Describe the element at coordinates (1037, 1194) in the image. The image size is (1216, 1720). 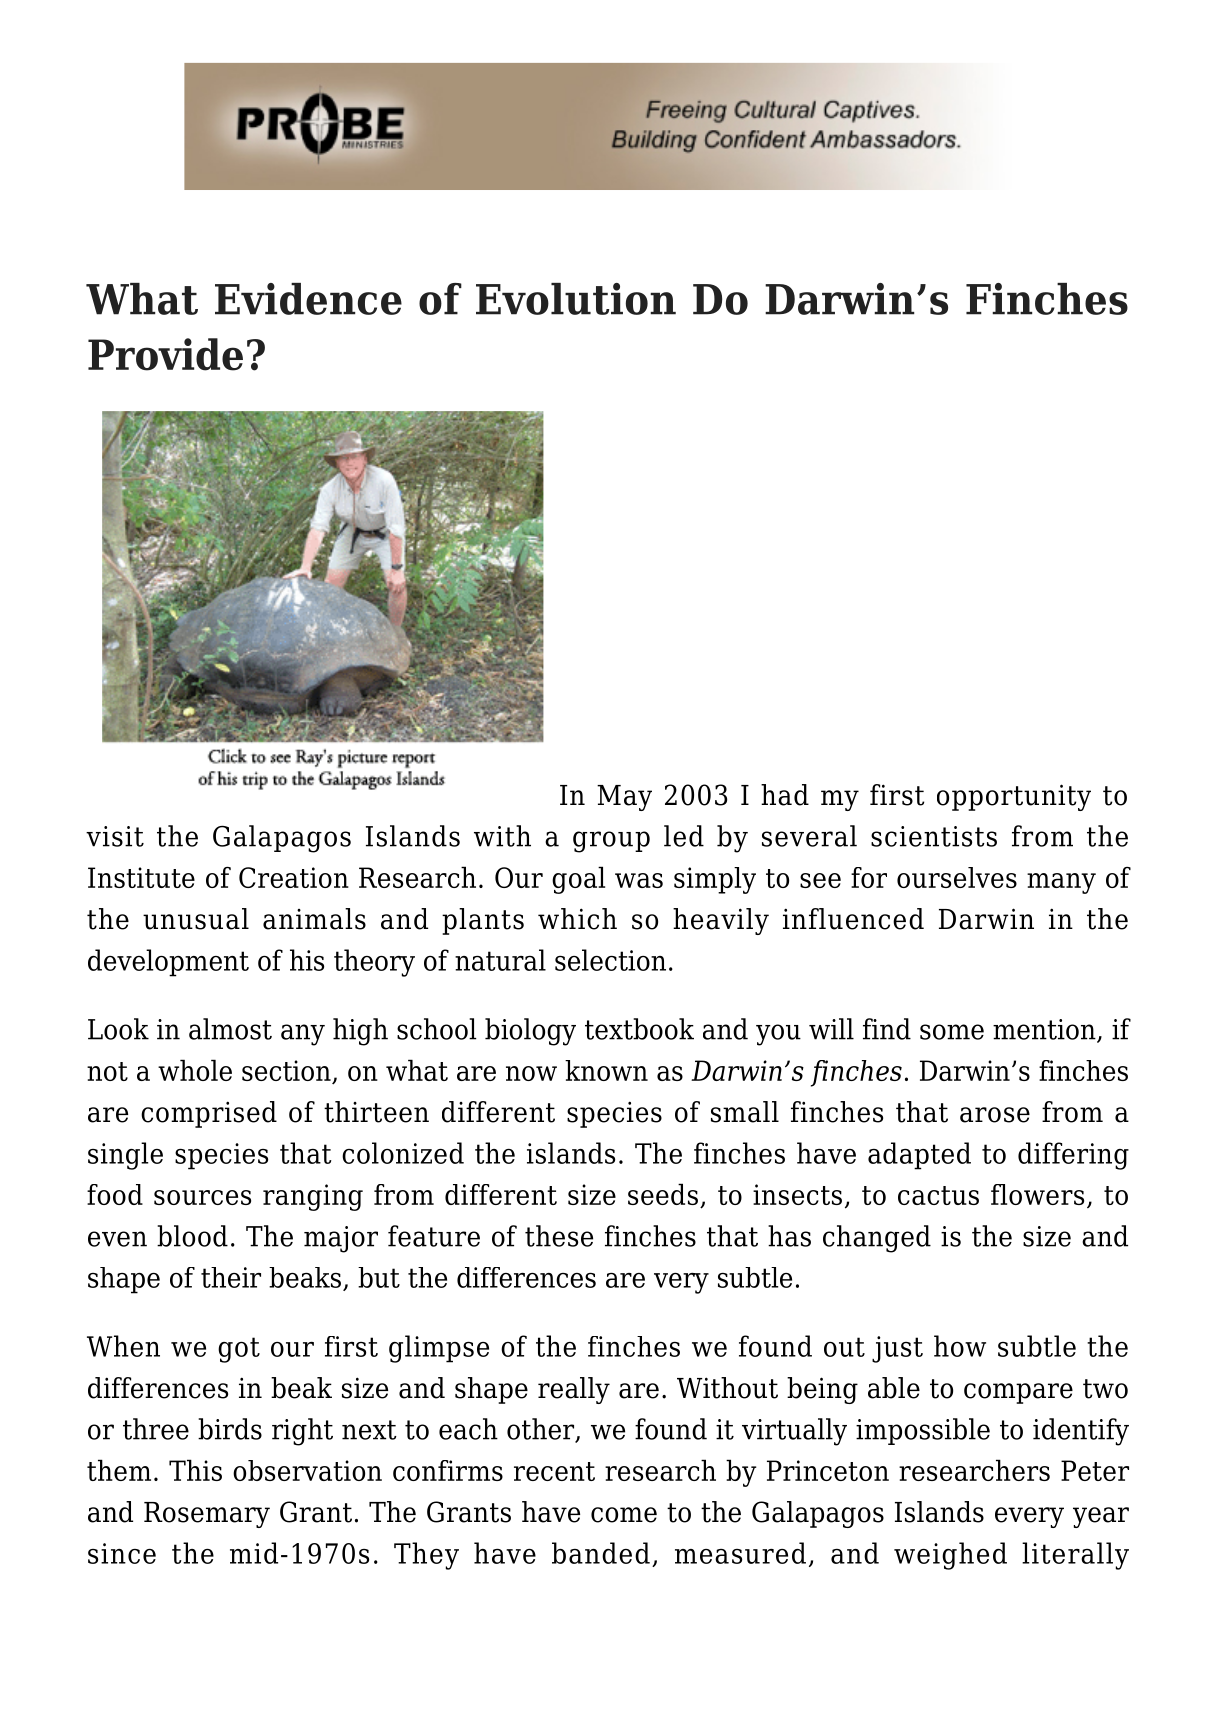
I see `flowers` at that location.
